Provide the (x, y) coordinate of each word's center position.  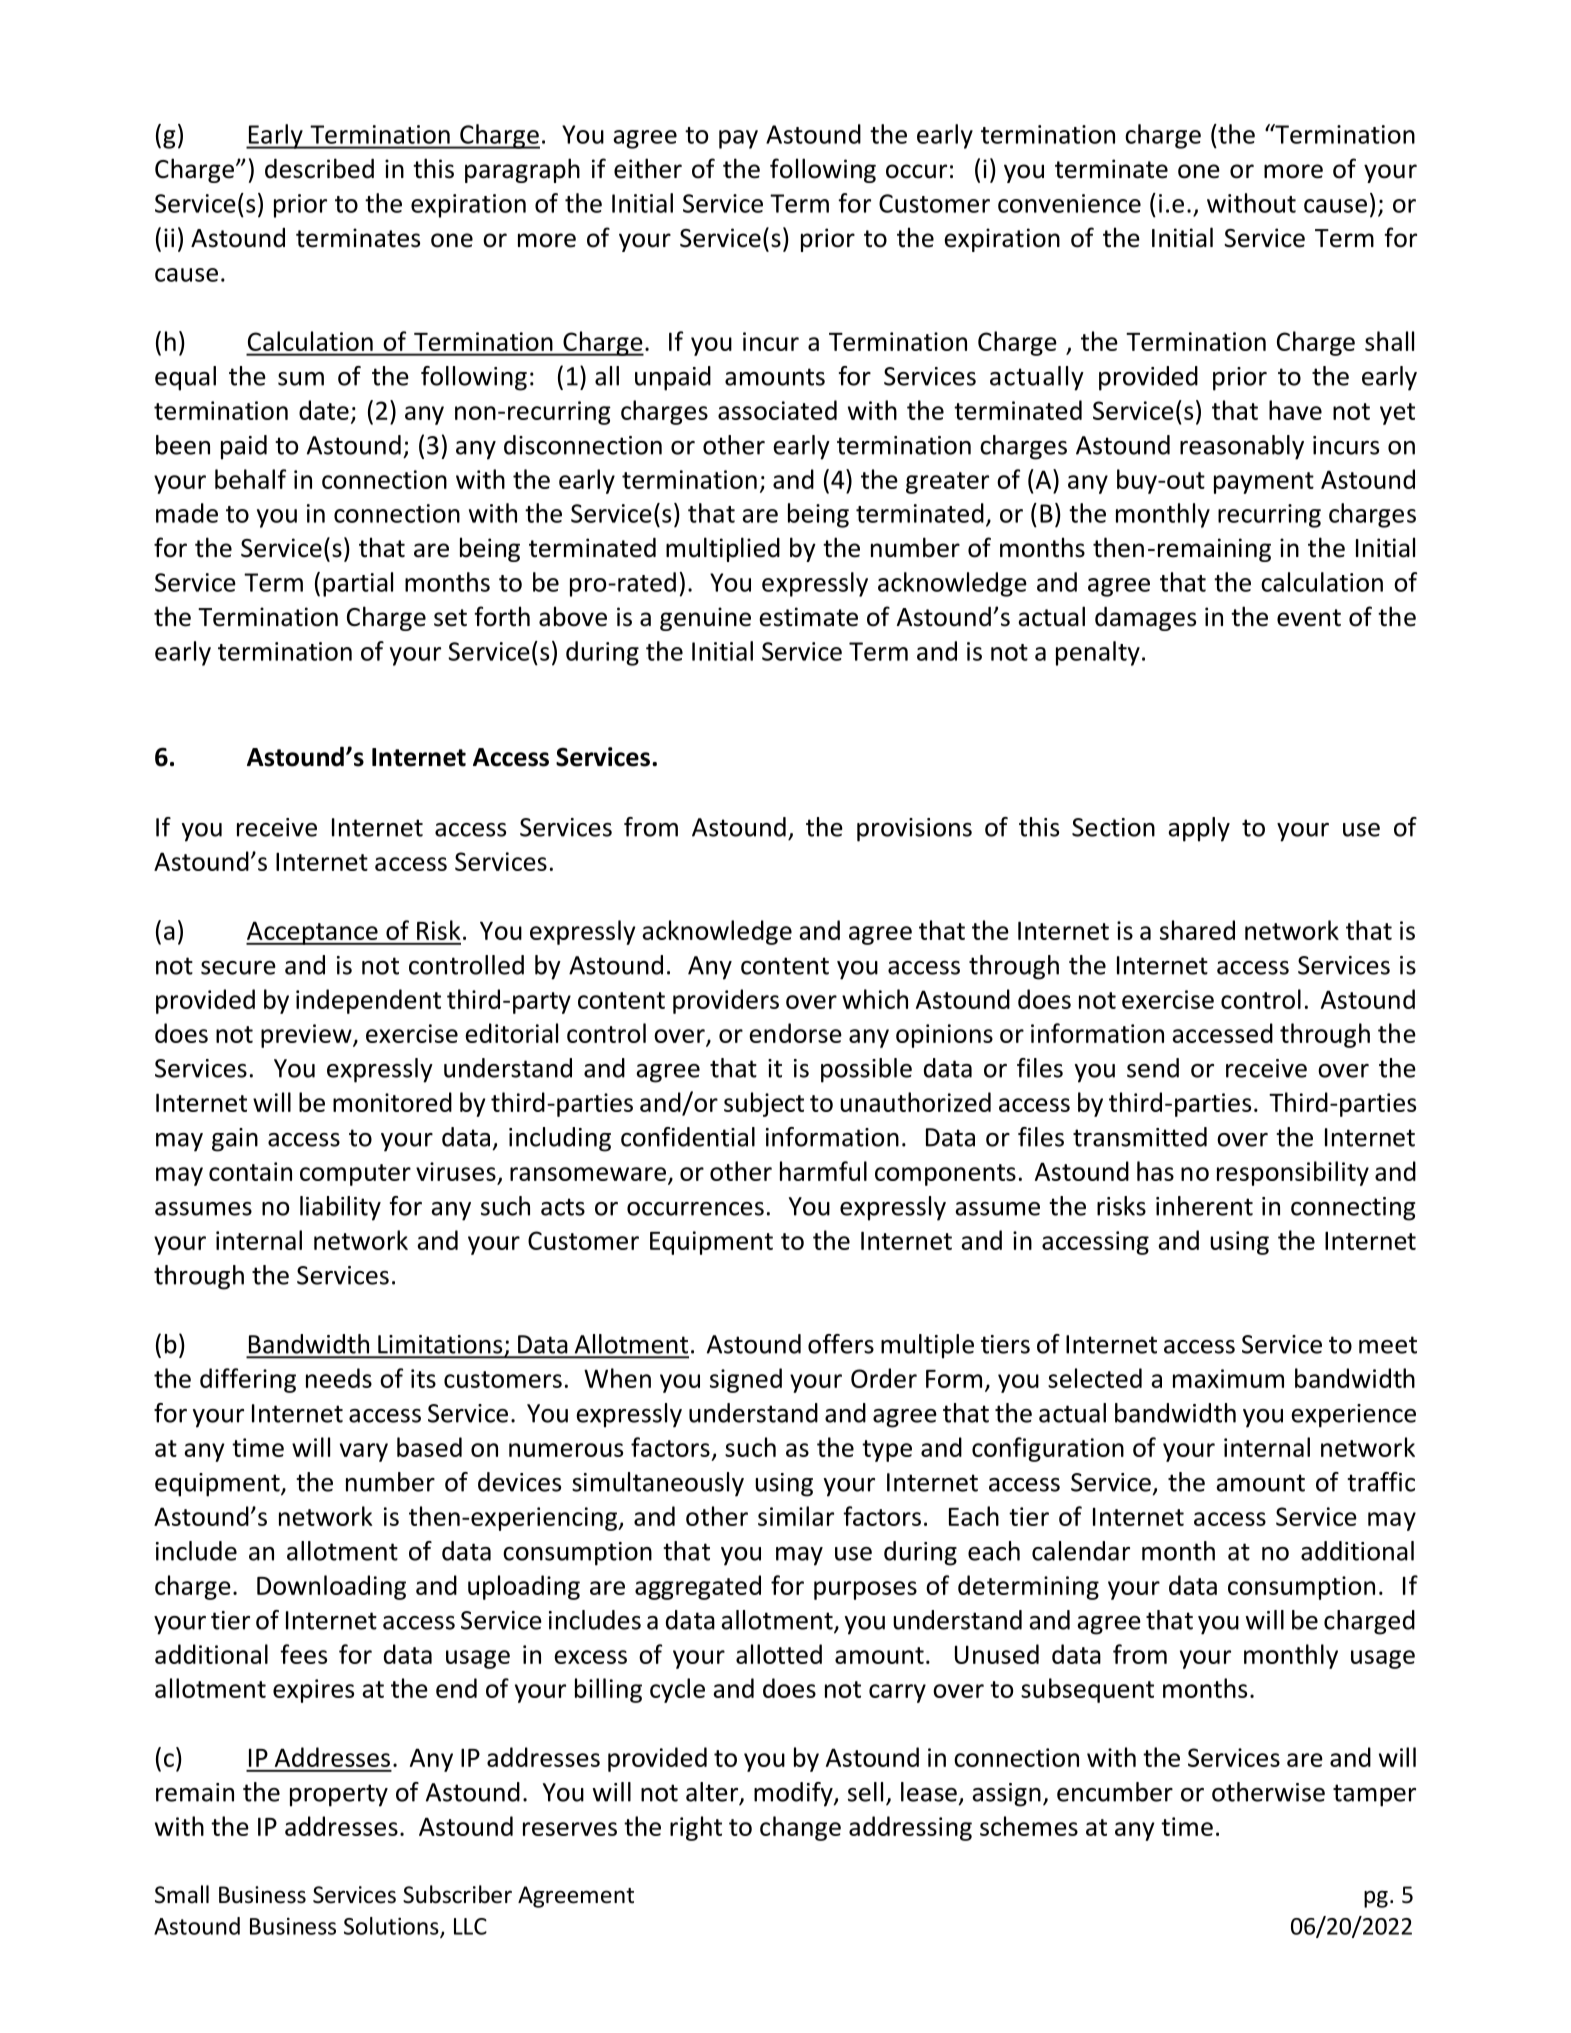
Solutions (392, 1927)
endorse (795, 1033)
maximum (1228, 1378)
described (319, 168)
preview (307, 1036)
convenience (1069, 203)
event (1309, 618)
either (648, 168)
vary (364, 1452)
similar (796, 1516)
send (1153, 1068)
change (800, 1828)
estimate (808, 617)
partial (358, 584)
